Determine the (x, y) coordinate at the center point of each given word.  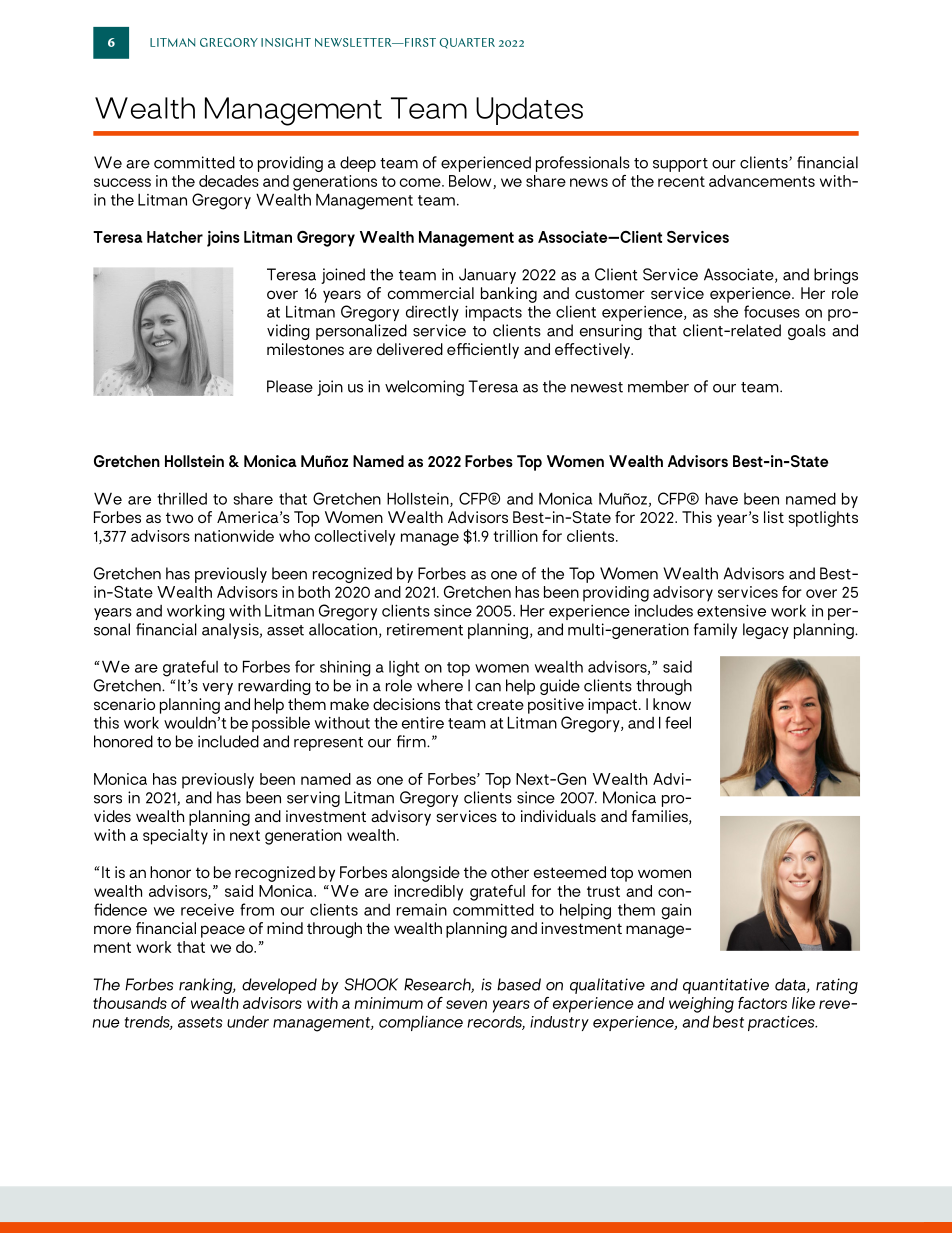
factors (762, 1003)
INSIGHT (286, 42)
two (179, 517)
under (248, 1021)
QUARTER (467, 43)
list (774, 517)
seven (466, 1004)
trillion (515, 536)
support (680, 165)
